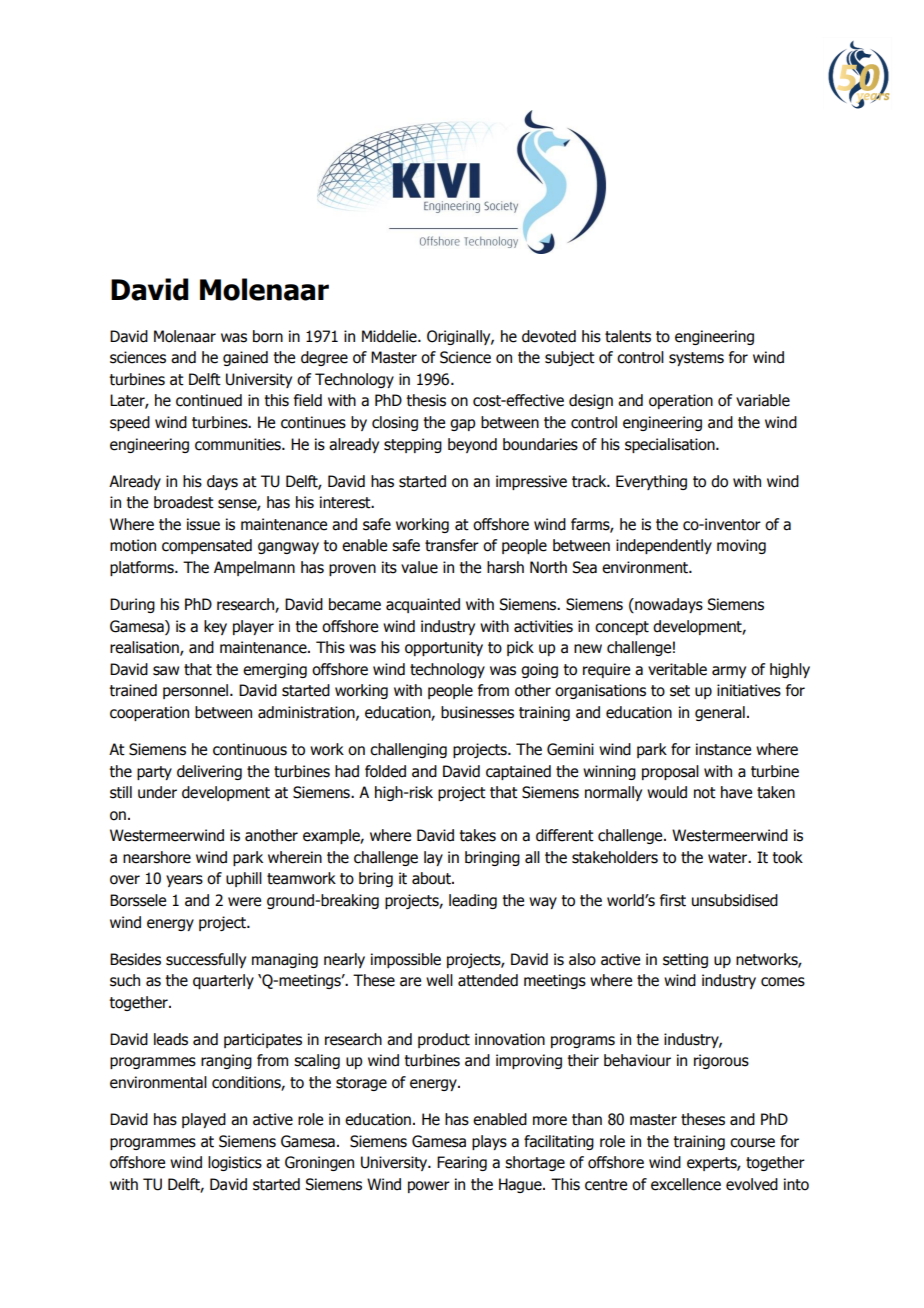 The height and width of the page is (1308, 924). I want to click on gained, so click(245, 358).
